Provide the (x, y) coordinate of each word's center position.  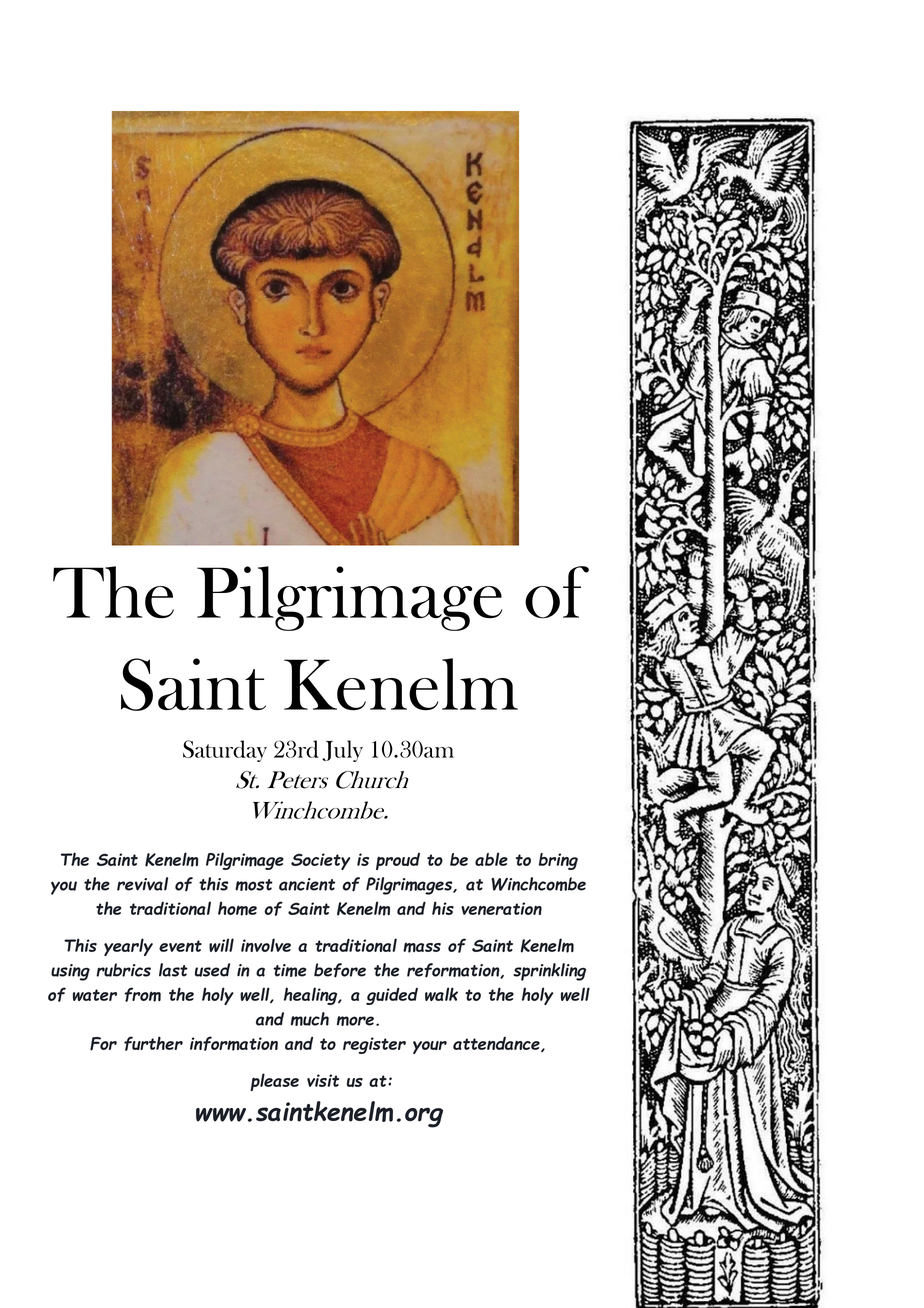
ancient (307, 884)
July (342, 751)
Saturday (225, 751)
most (254, 885)
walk (441, 994)
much (310, 1019)
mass (422, 947)
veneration (501, 908)
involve (266, 945)
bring (558, 861)
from (143, 994)
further (153, 1043)
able (491, 859)
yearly (128, 947)
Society (320, 861)
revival (142, 884)
